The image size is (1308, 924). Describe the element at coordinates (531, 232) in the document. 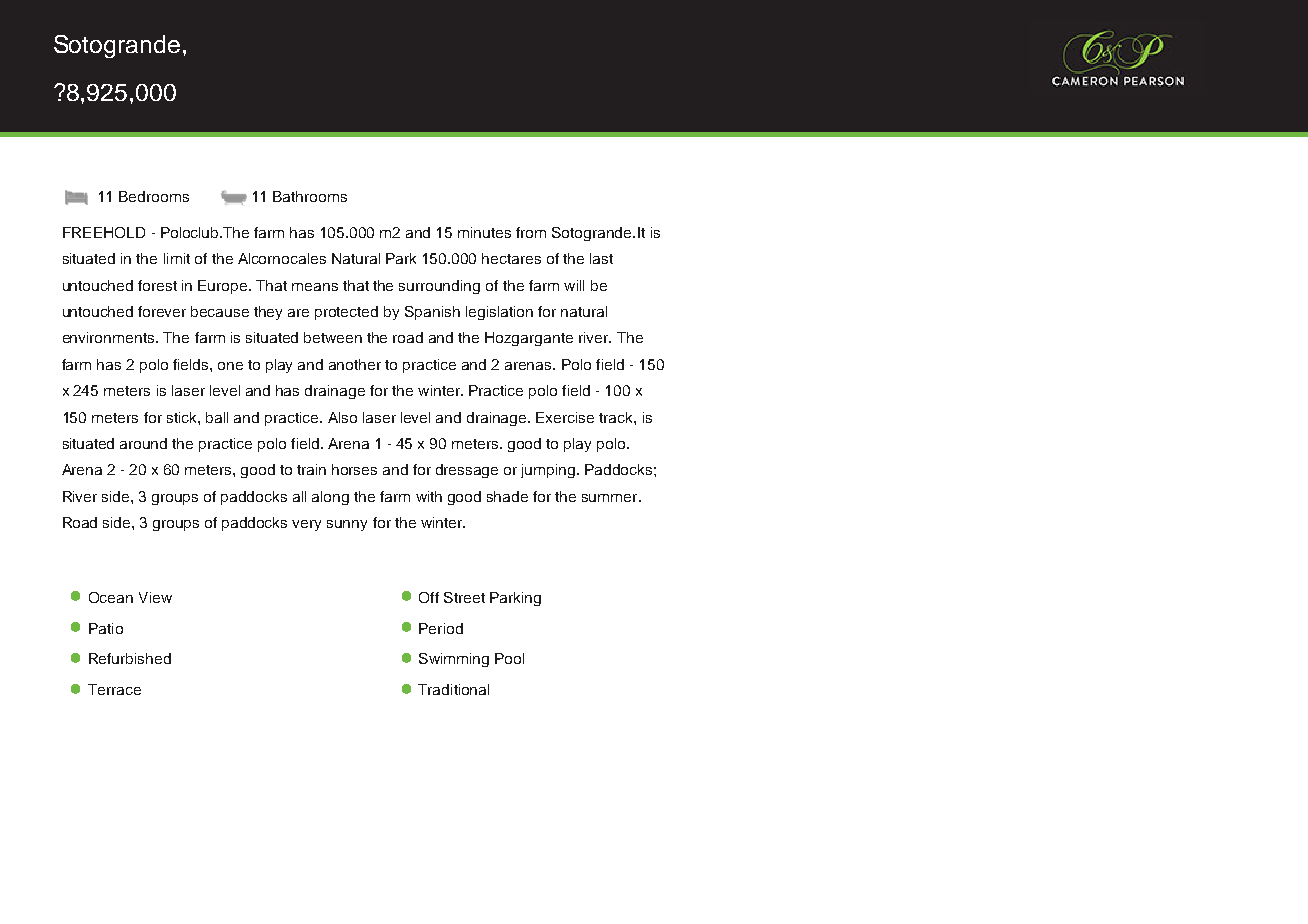

I see `from` at that location.
